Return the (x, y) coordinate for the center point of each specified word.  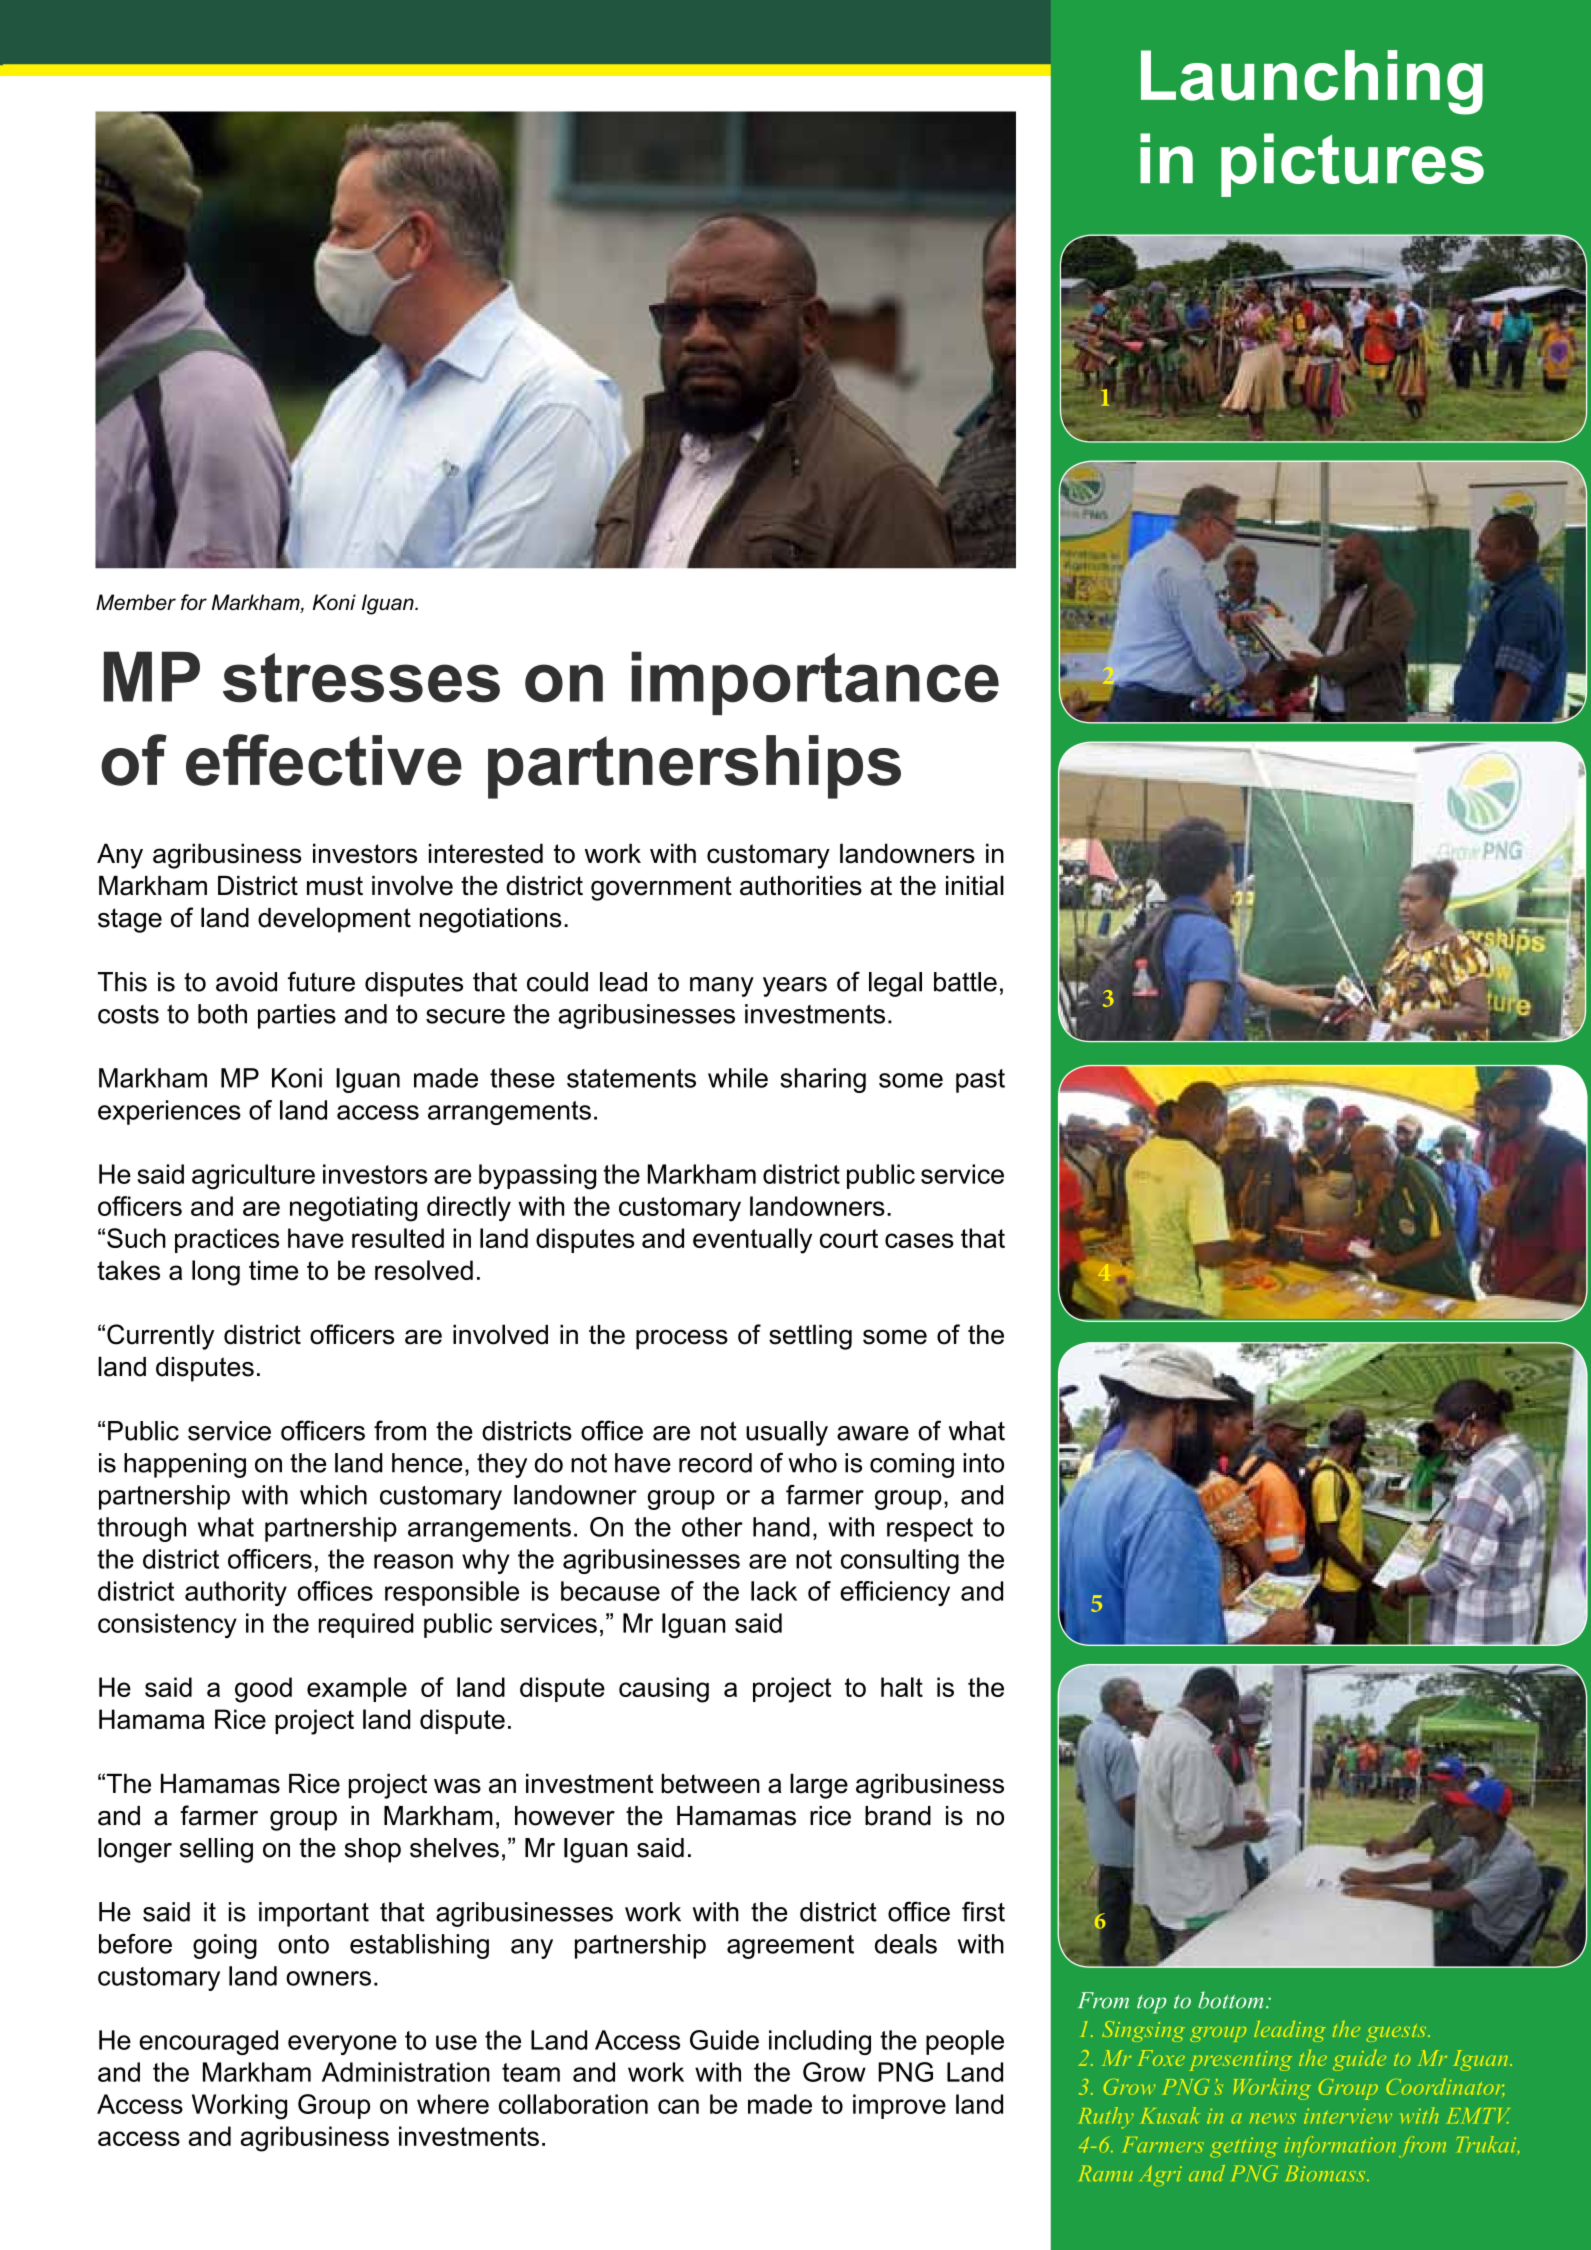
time (273, 1270)
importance (815, 683)
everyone (342, 2045)
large (819, 1786)
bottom (1230, 2000)
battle (965, 982)
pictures (1352, 165)
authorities (801, 886)
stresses (361, 678)
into (983, 1463)
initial (975, 885)
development (334, 920)
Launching (1312, 82)
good (263, 1690)
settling (810, 1337)
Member (136, 602)
